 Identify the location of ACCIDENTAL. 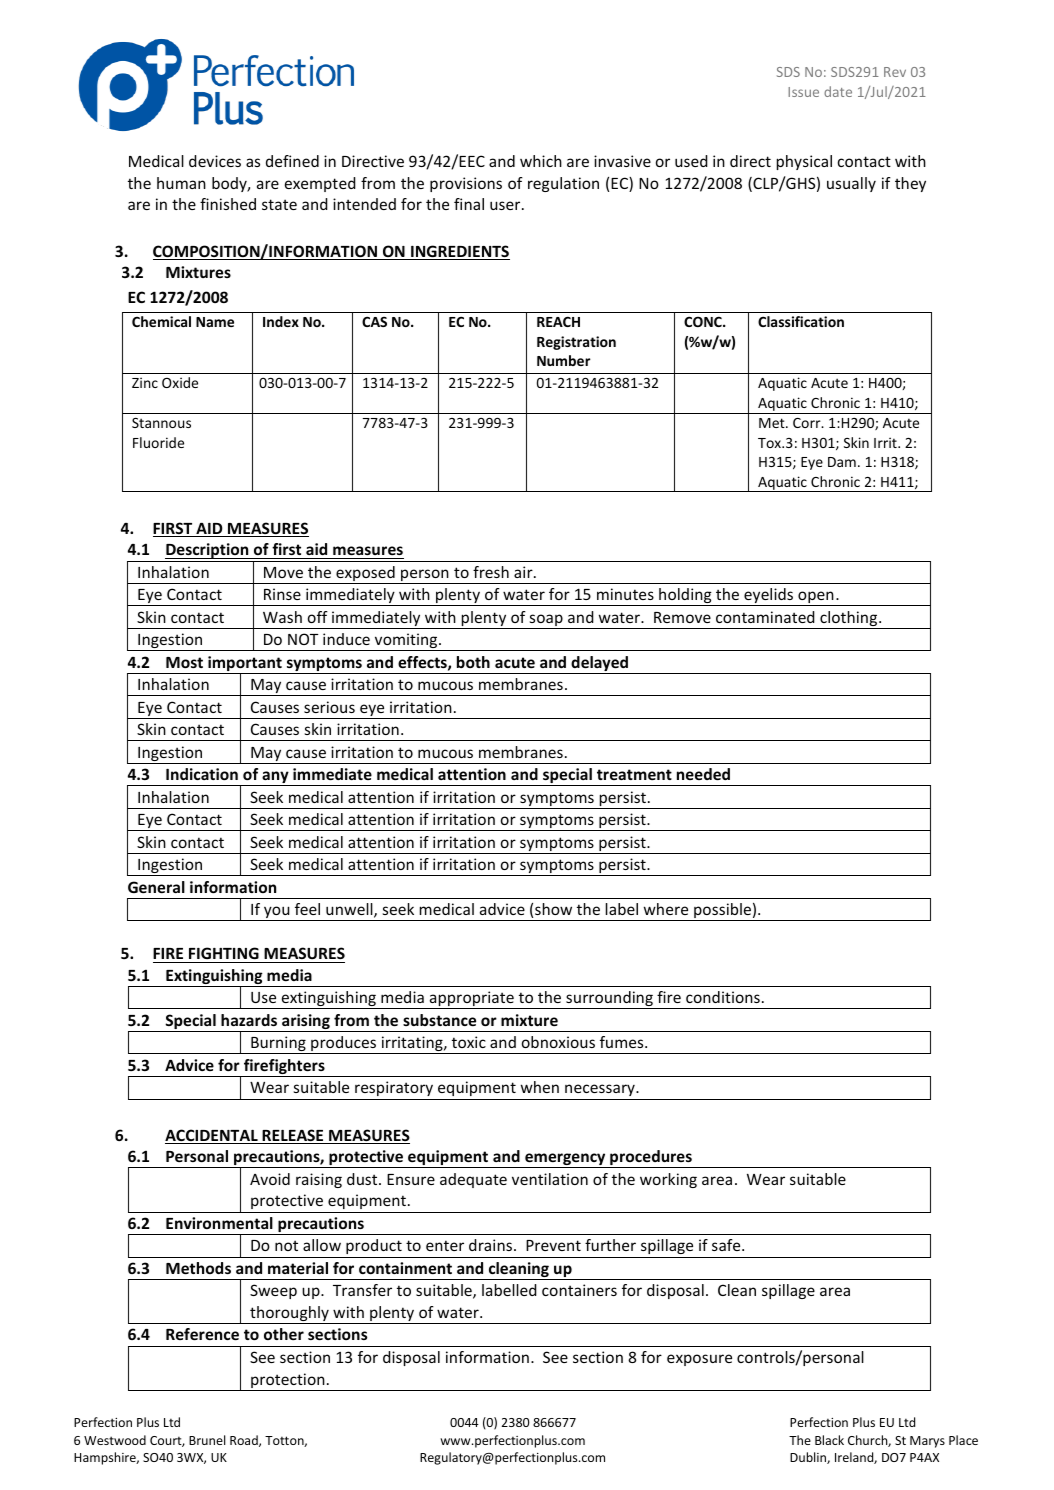
(212, 1136).
